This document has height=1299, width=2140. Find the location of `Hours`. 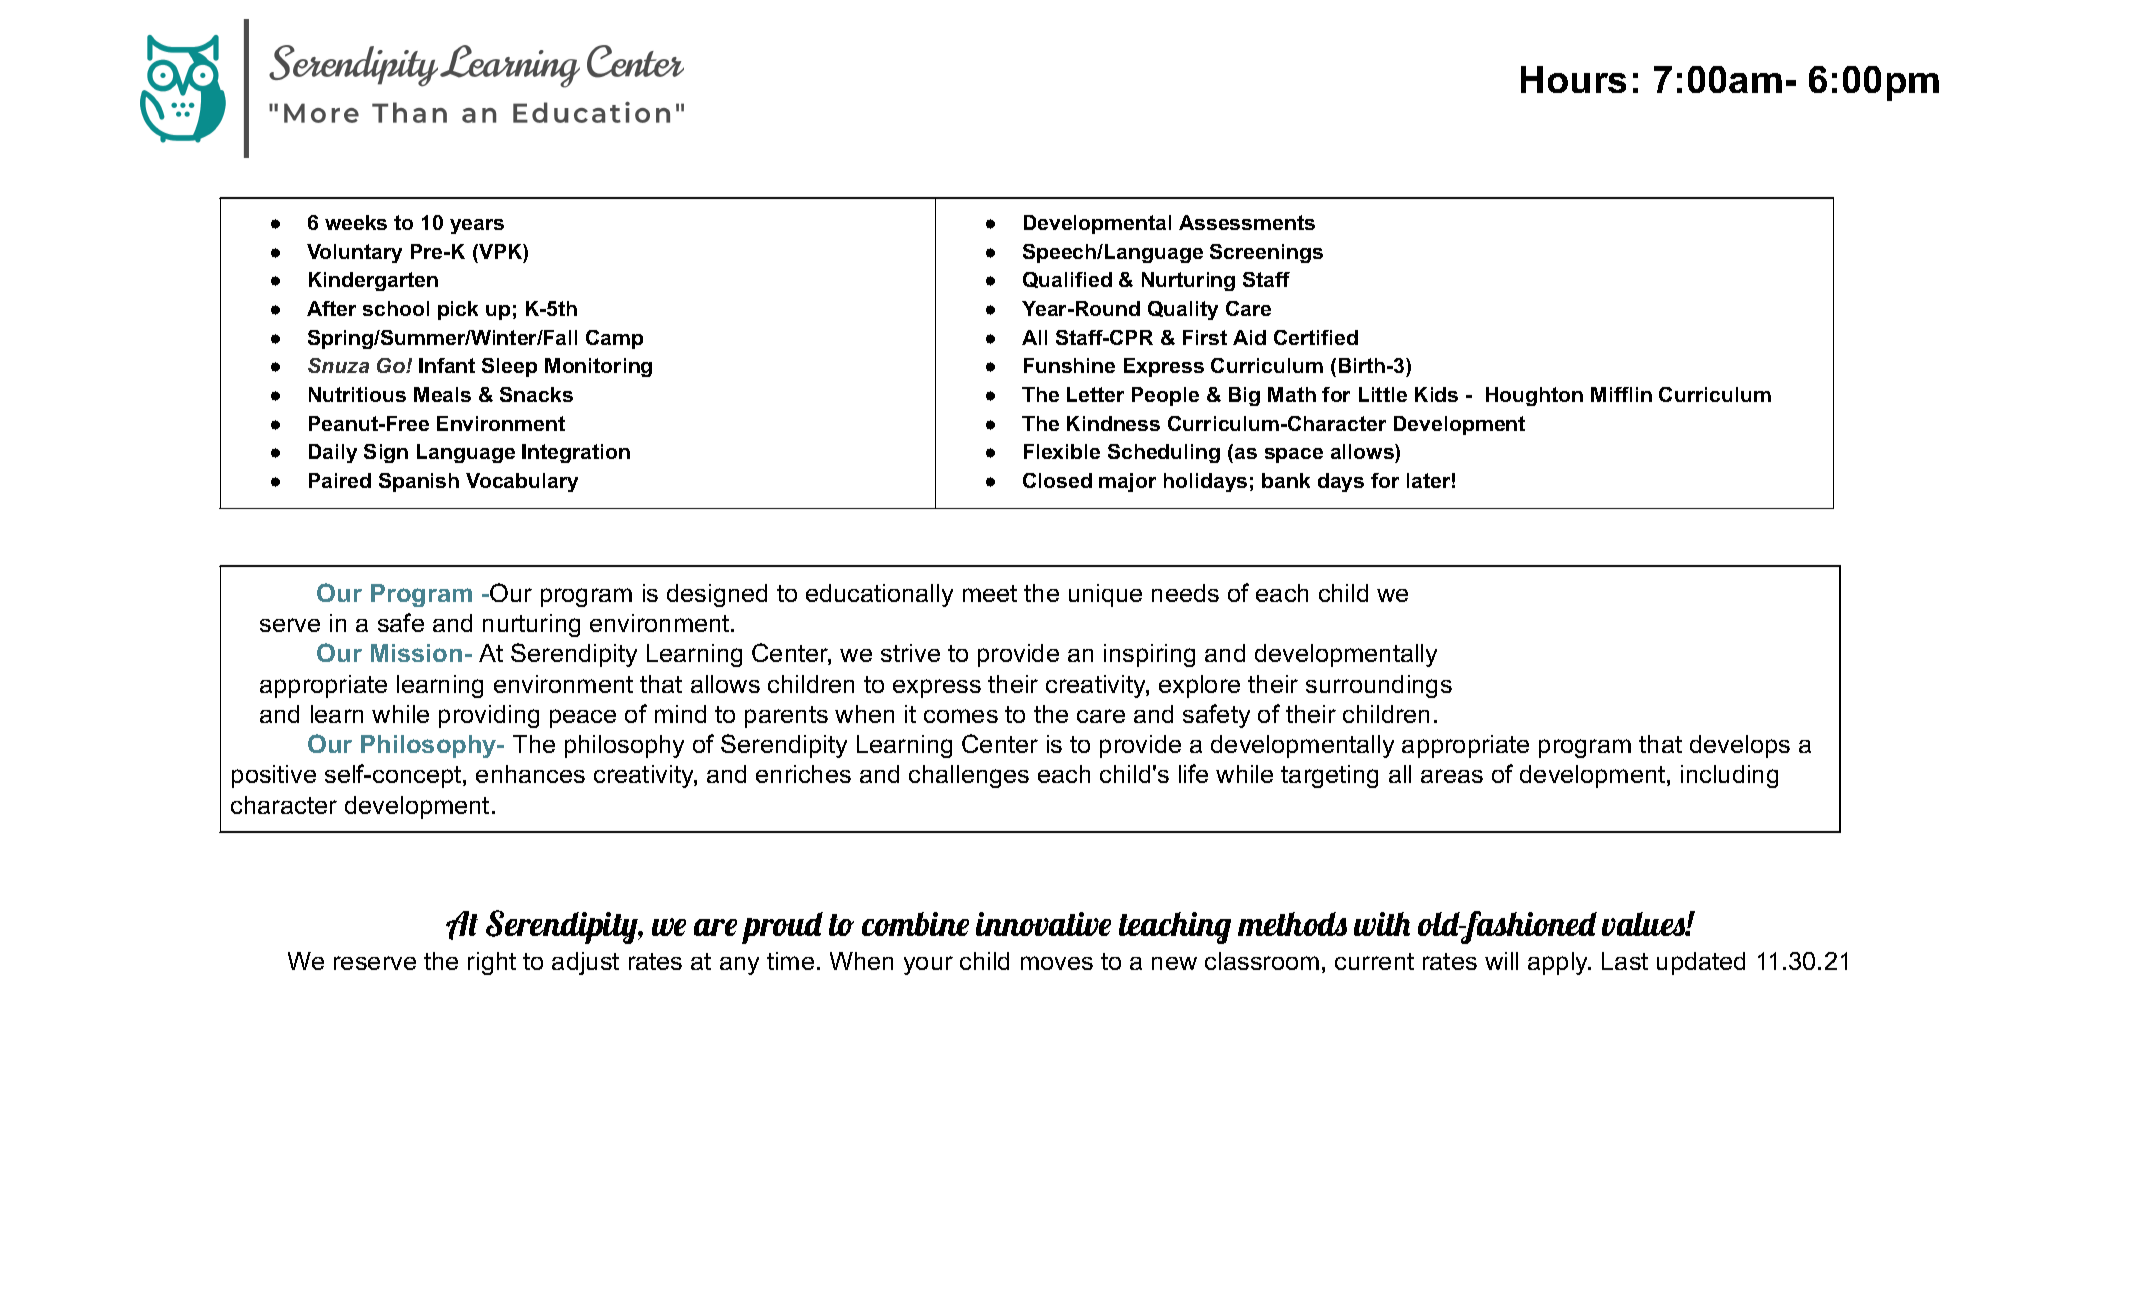

Hours is located at coordinates (1573, 79).
